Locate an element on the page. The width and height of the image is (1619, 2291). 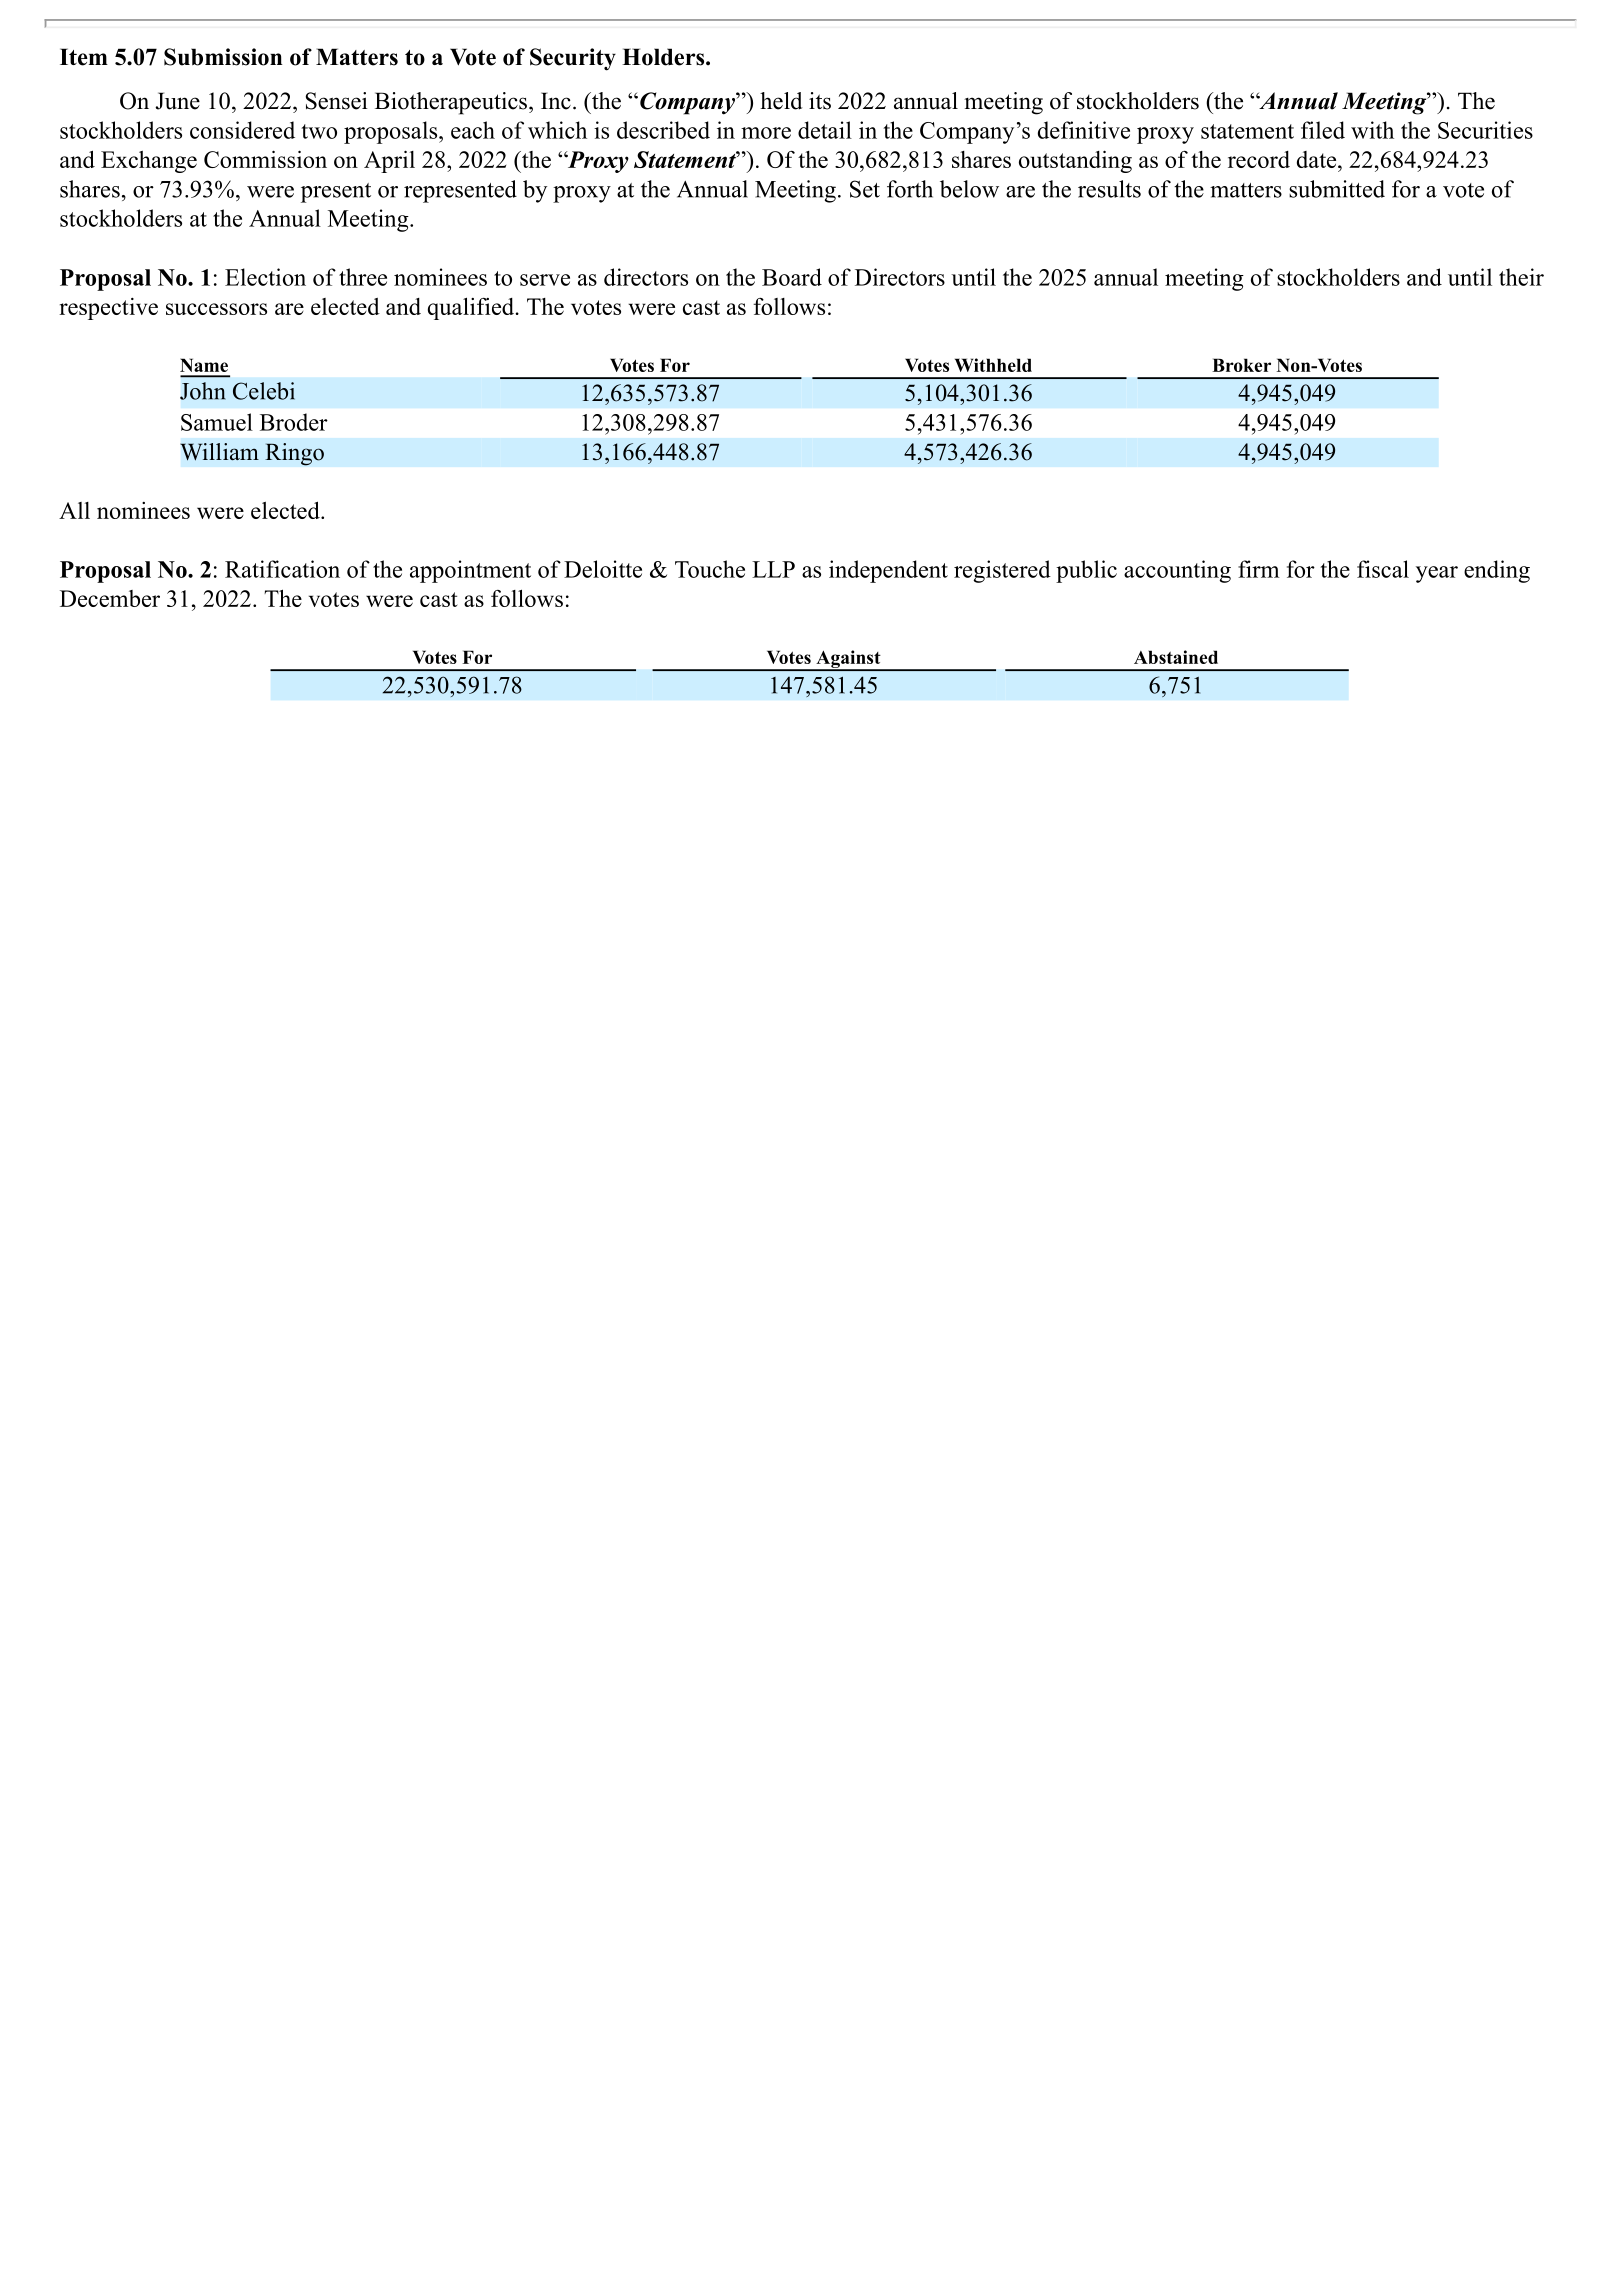
Set is located at coordinates (865, 189).
